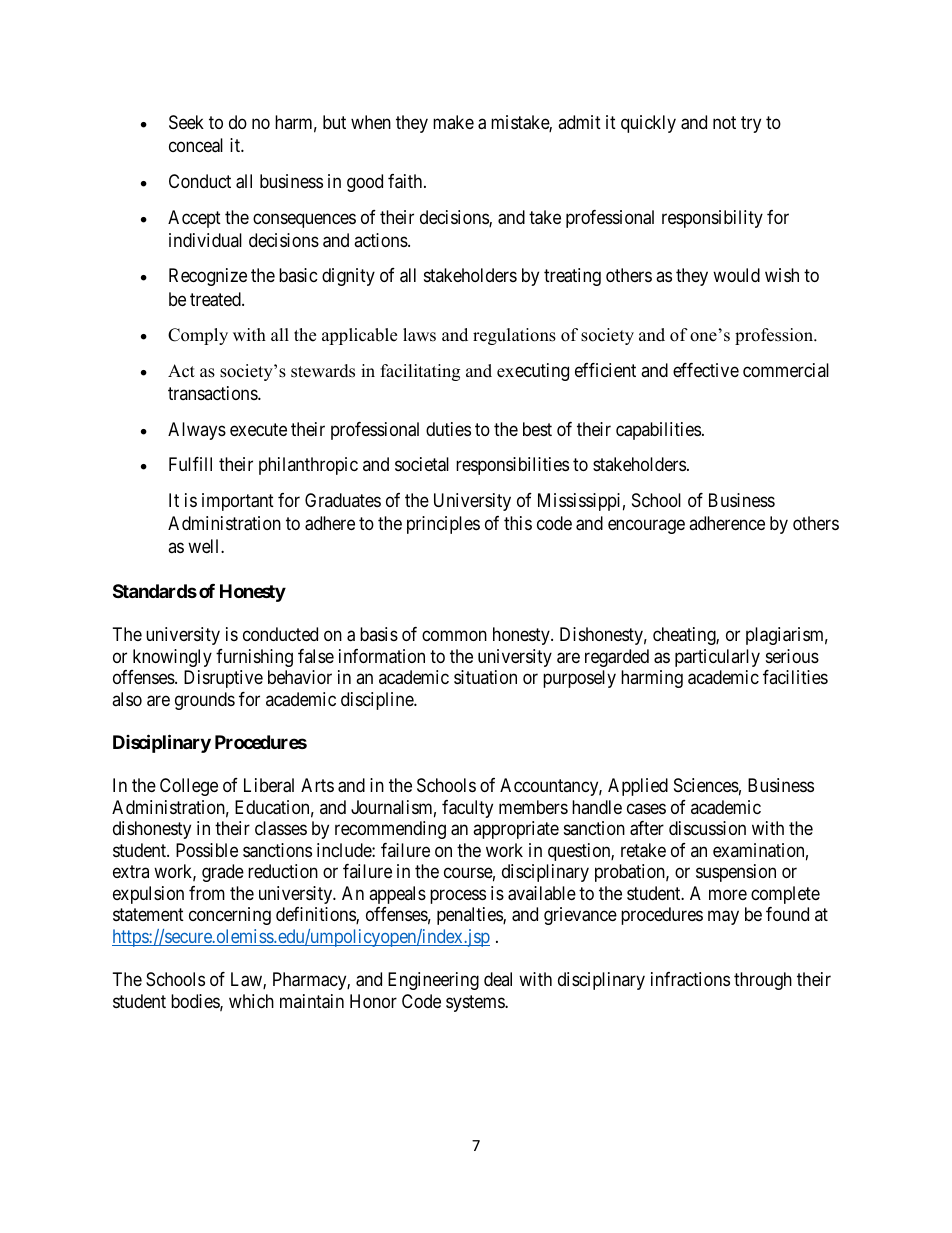 This document has height=1233, width=952. I want to click on which, so click(251, 1001).
